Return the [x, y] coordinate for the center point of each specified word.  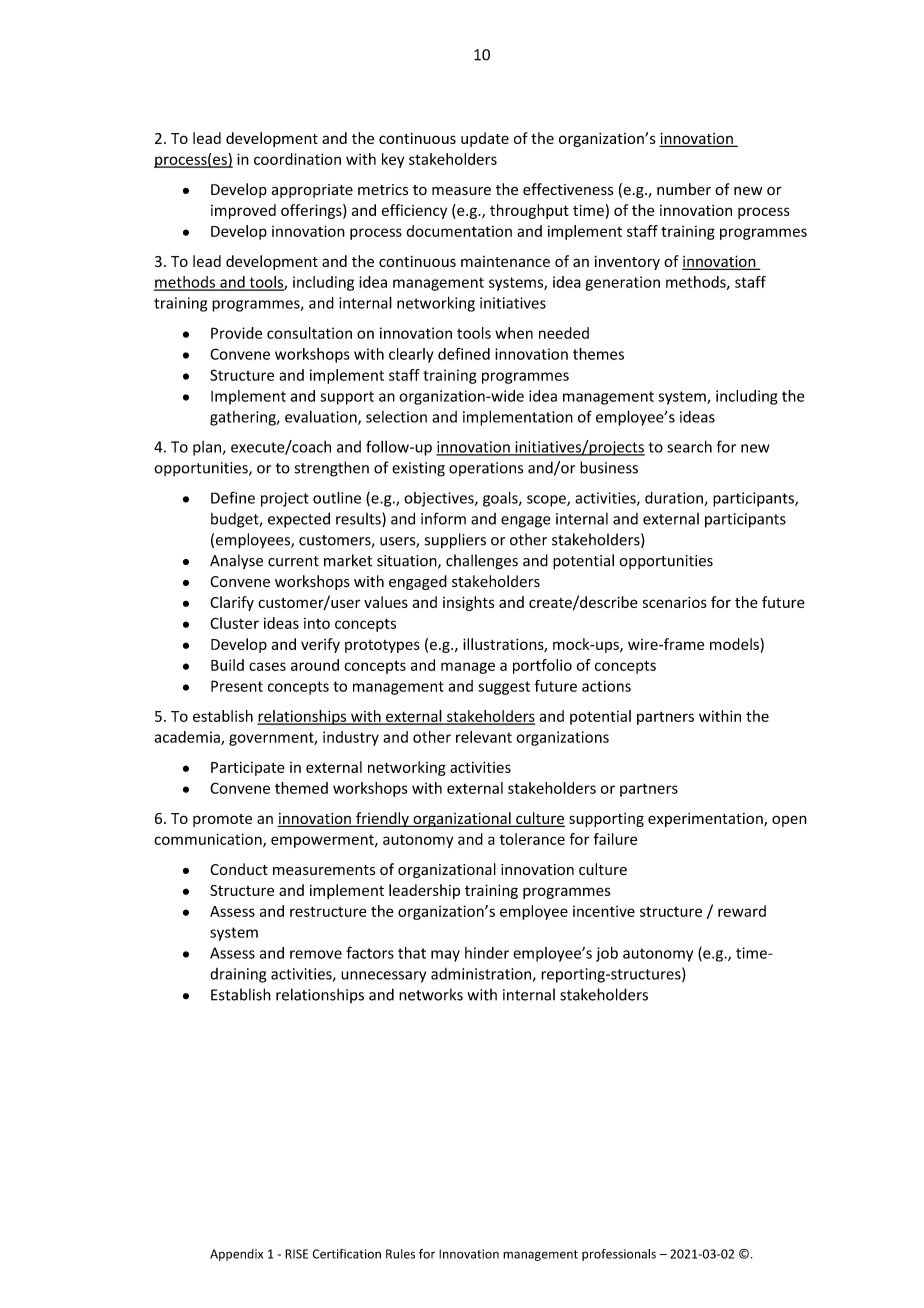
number [684, 189]
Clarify [232, 603]
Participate [248, 769]
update [485, 139]
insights [468, 603]
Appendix [236, 1255]
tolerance [532, 839]
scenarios [675, 602]
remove [316, 954]
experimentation [706, 820]
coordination [297, 159]
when [514, 333]
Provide [236, 333]
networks [431, 994]
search [689, 446]
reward [742, 911]
